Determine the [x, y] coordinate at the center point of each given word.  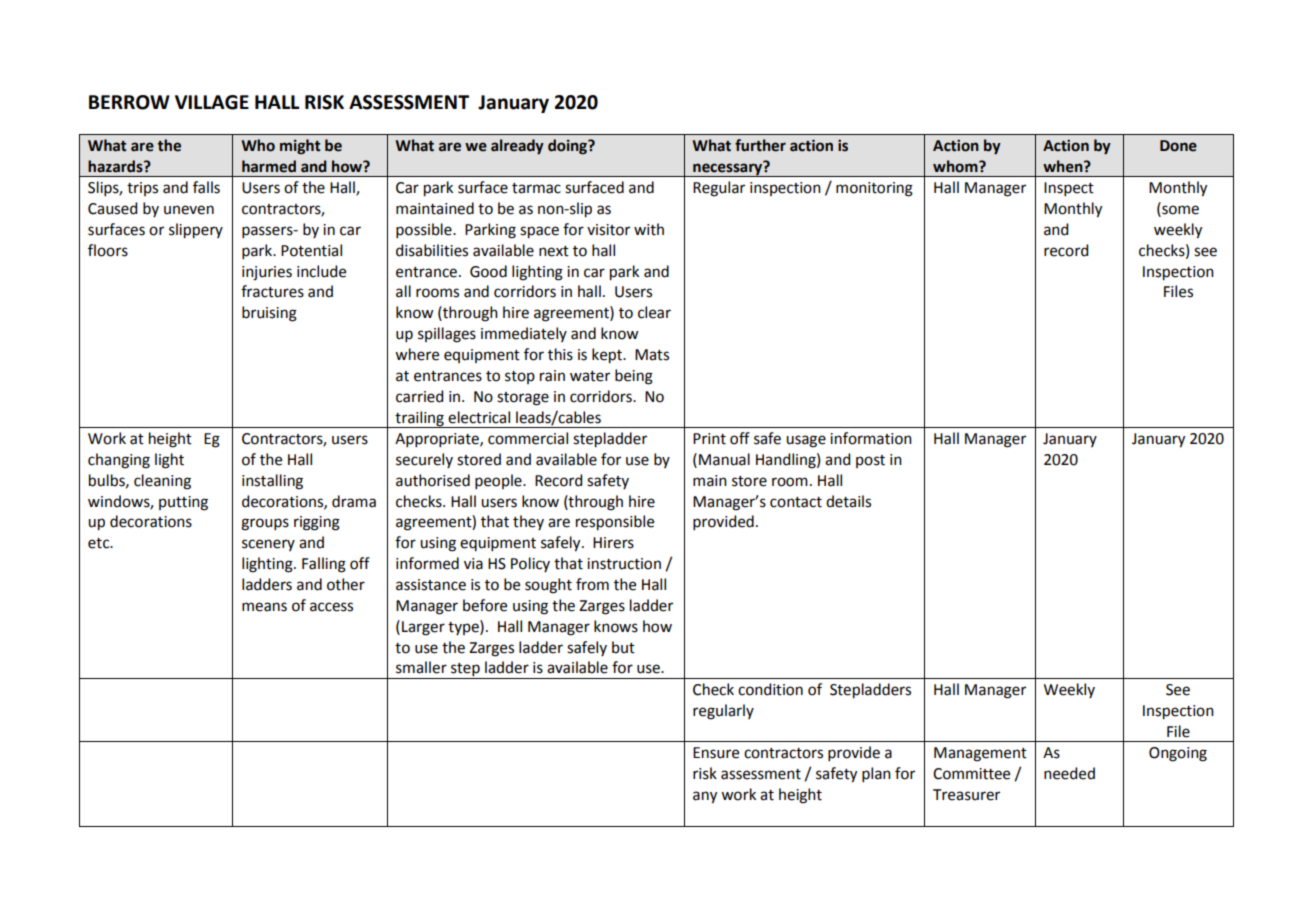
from [592, 584]
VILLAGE [212, 102]
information [871, 438]
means [264, 607]
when [1064, 166]
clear [654, 312]
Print [709, 439]
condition [770, 689]
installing [272, 482]
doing [568, 147]
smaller [421, 667]
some [1179, 211]
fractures [272, 291]
